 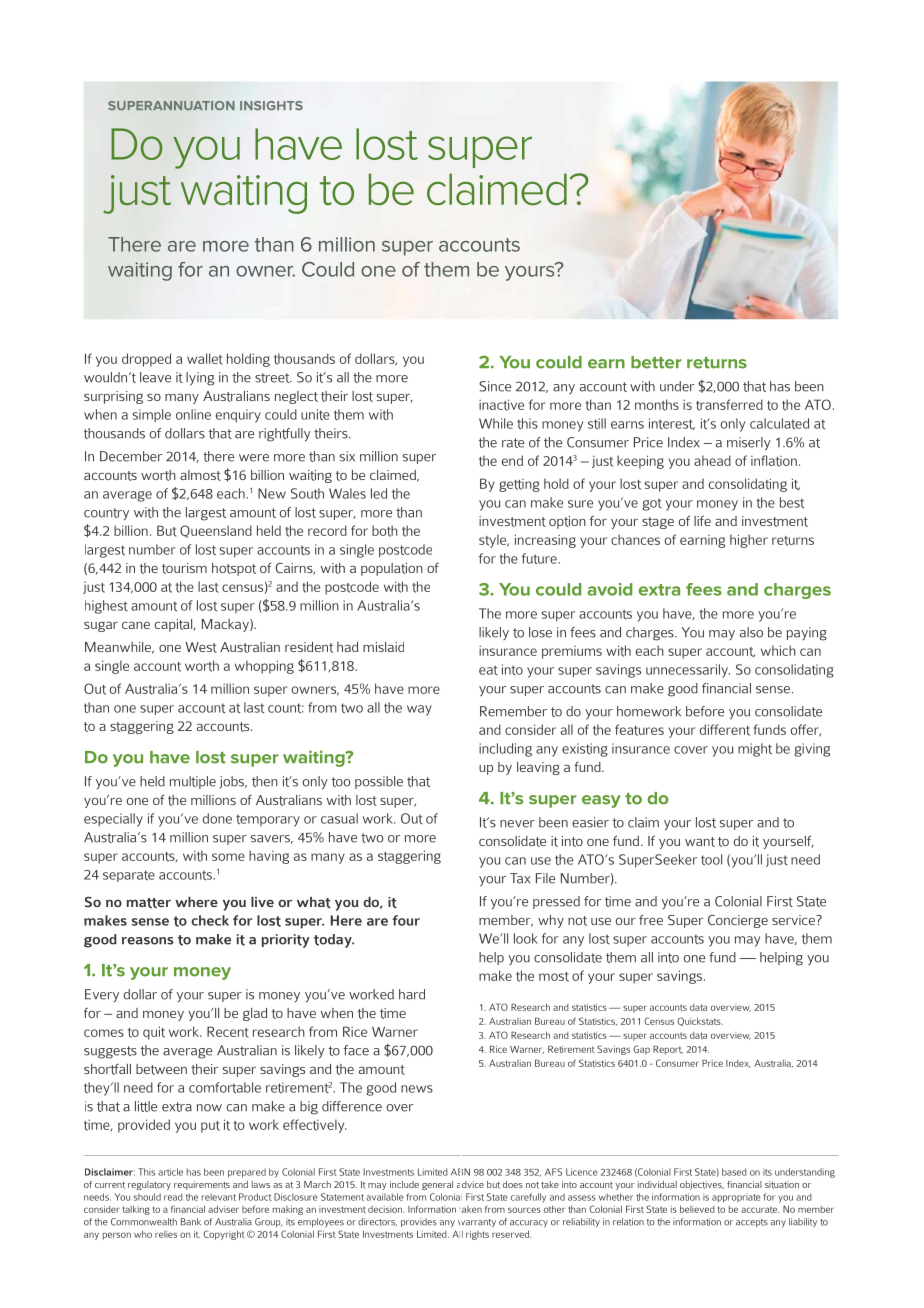 What do you see at coordinates (656, 362) in the document?
I see `better` at bounding box center [656, 362].
